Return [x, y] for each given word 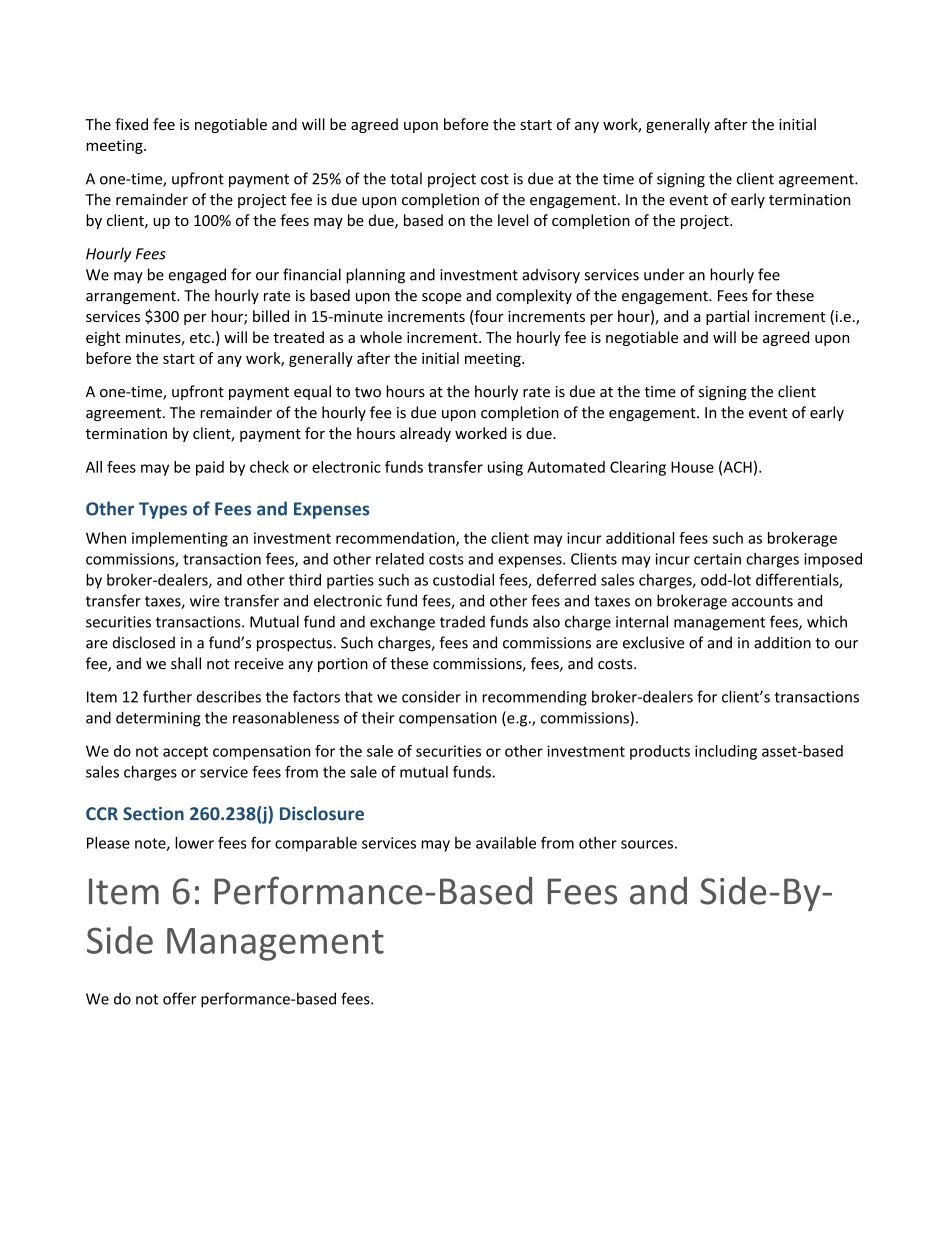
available [506, 843]
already [425, 434]
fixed [131, 124]
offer [179, 998]
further [167, 696]
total [406, 178]
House [692, 467]
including [726, 752]
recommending [534, 698]
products [660, 752]
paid [210, 468]
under [664, 274]
